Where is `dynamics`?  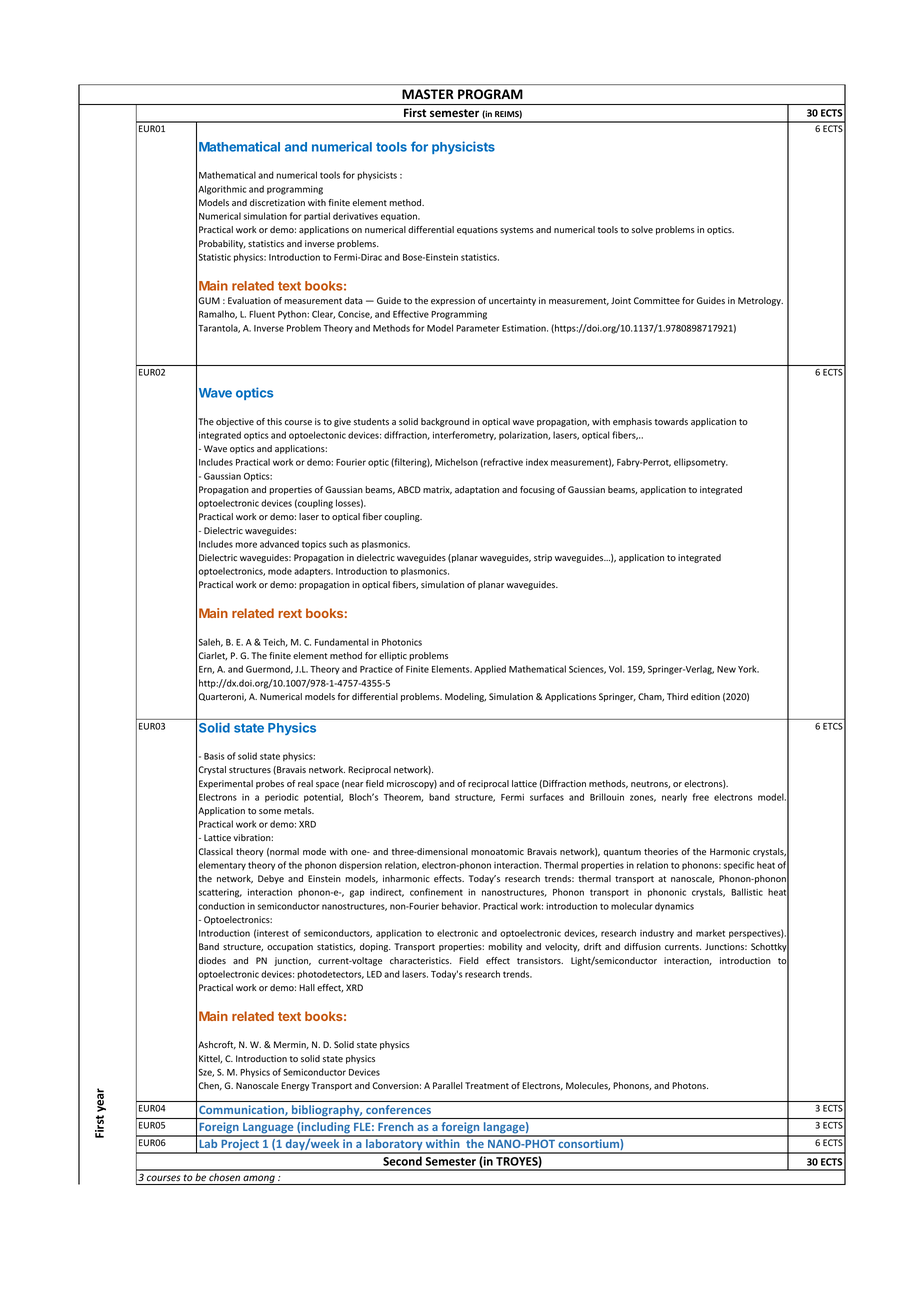
dynamics is located at coordinates (674, 907).
